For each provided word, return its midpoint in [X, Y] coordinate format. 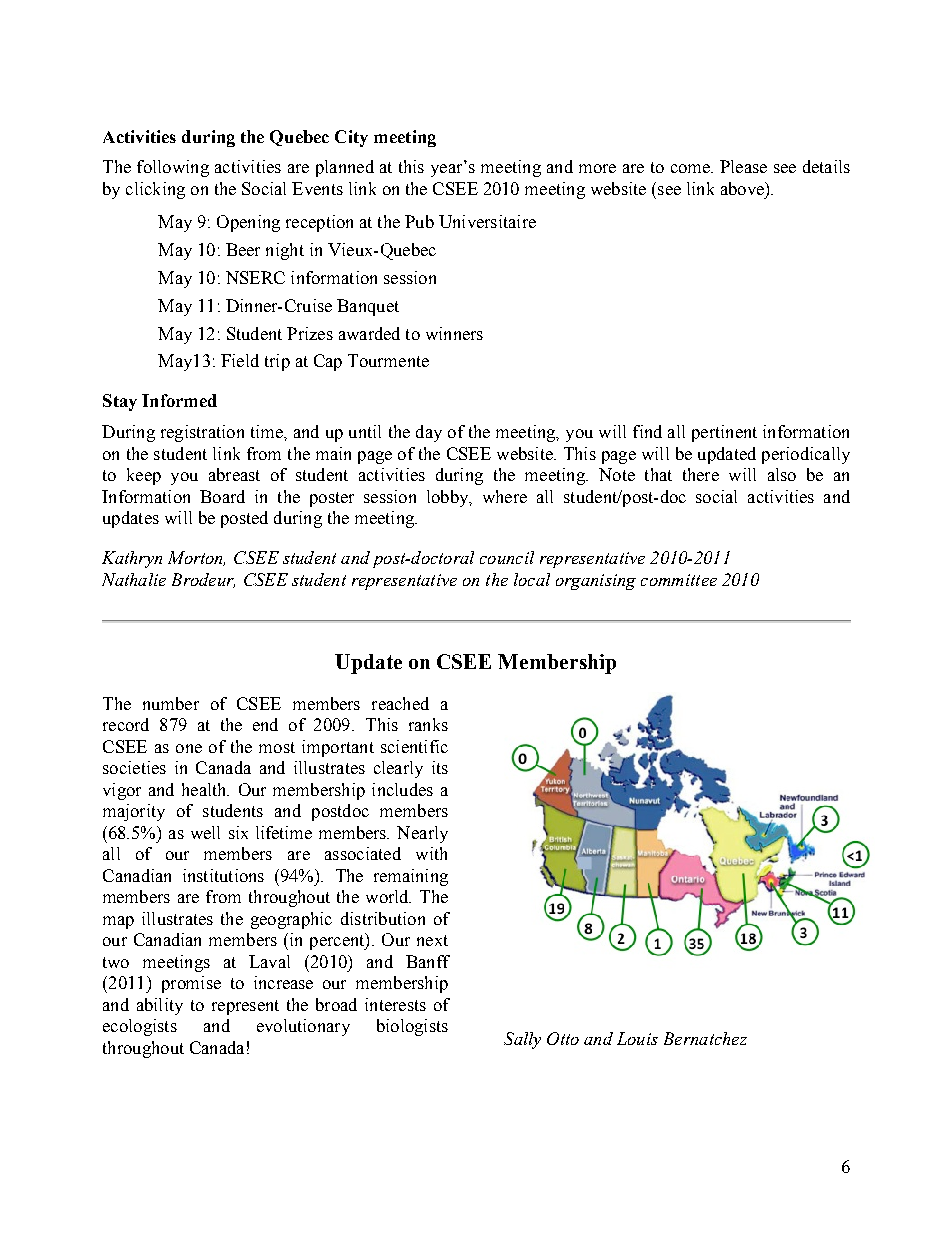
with [431, 853]
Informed [179, 400]
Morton [196, 558]
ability [160, 1006]
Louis [637, 1038]
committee [679, 580]
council [507, 557]
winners [454, 333]
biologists [412, 1027]
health [205, 789]
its [440, 767]
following [173, 168]
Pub [419, 221]
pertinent [724, 433]
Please [743, 166]
